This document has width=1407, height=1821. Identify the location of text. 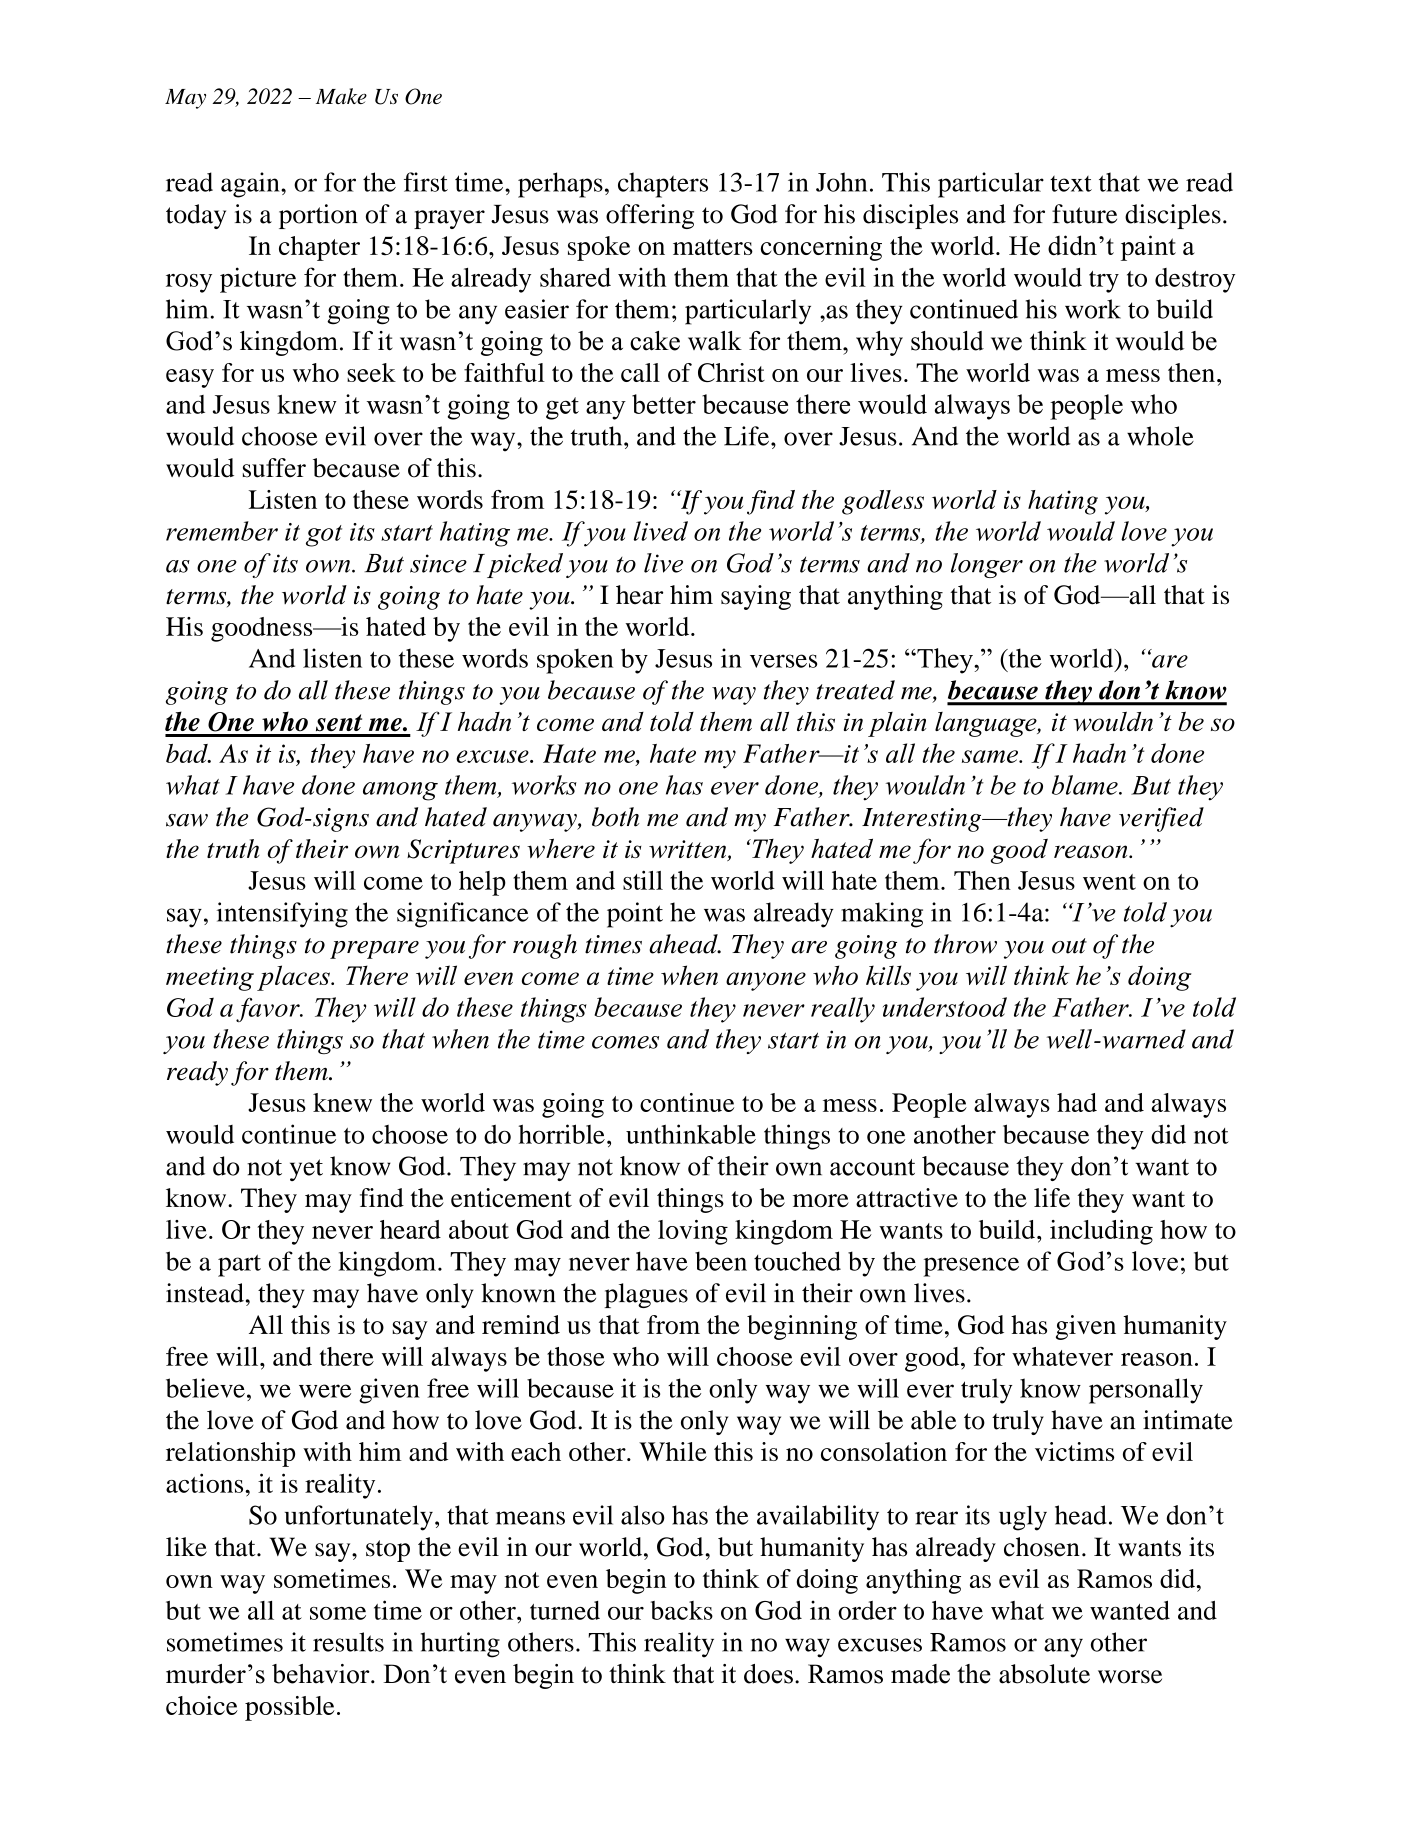
(1071, 184).
